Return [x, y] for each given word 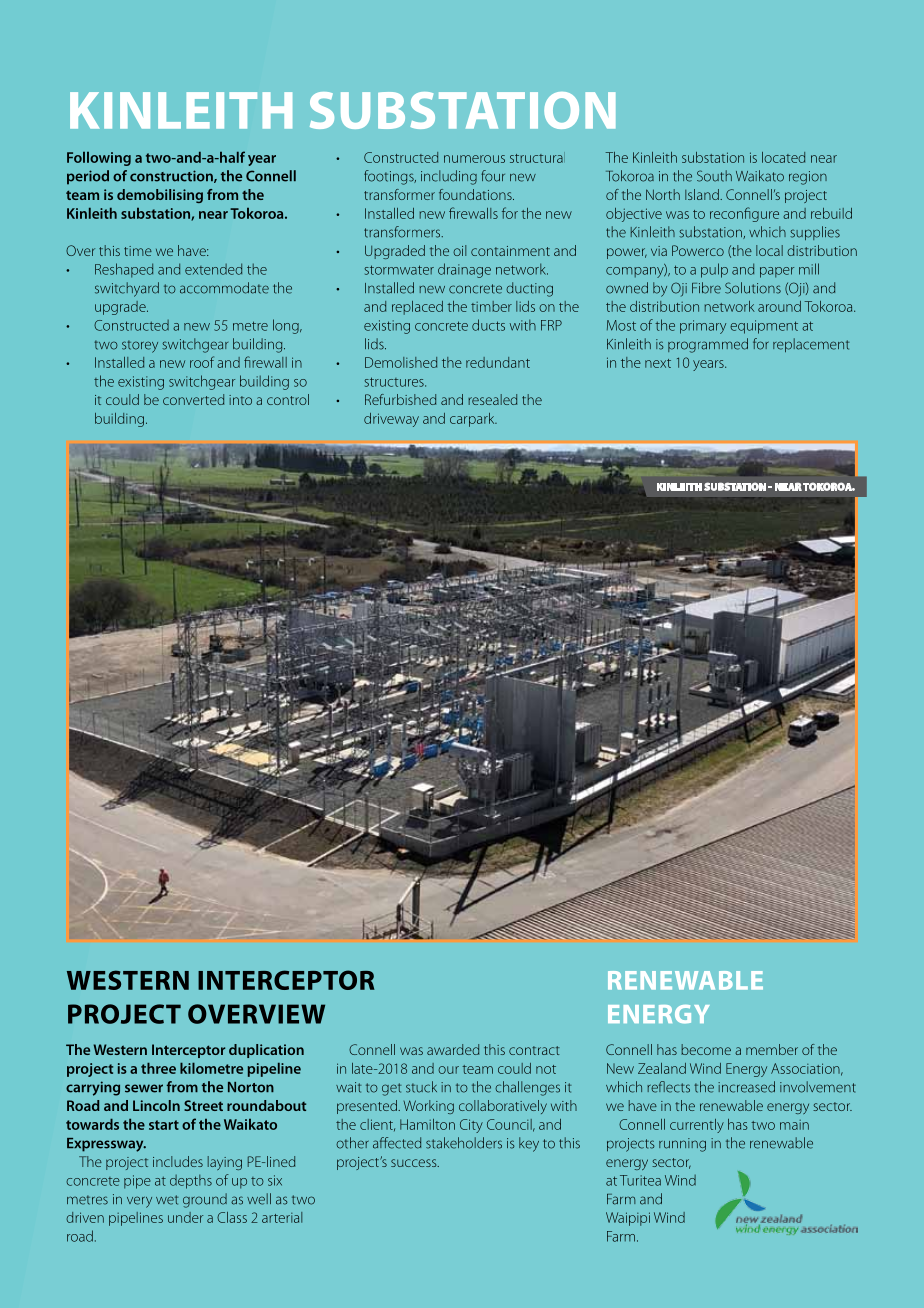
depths [191, 1182]
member [772, 1049]
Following [99, 159]
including [449, 177]
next [658, 363]
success [415, 1163]
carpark [473, 420]
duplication [266, 1051]
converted [193, 399]
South [714, 176]
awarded [453, 1049]
